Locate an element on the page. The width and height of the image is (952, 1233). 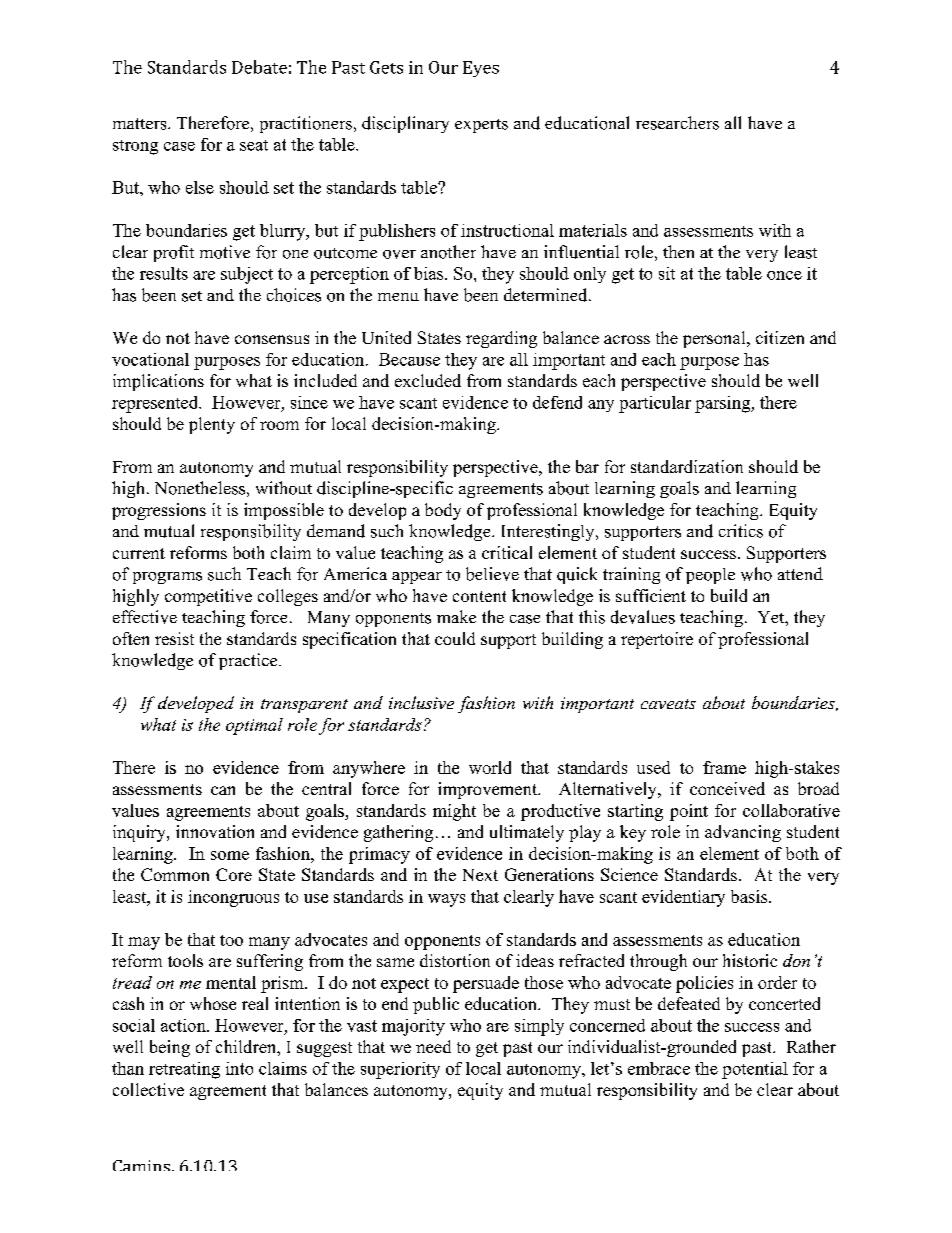
optimal is located at coordinates (254, 726).
